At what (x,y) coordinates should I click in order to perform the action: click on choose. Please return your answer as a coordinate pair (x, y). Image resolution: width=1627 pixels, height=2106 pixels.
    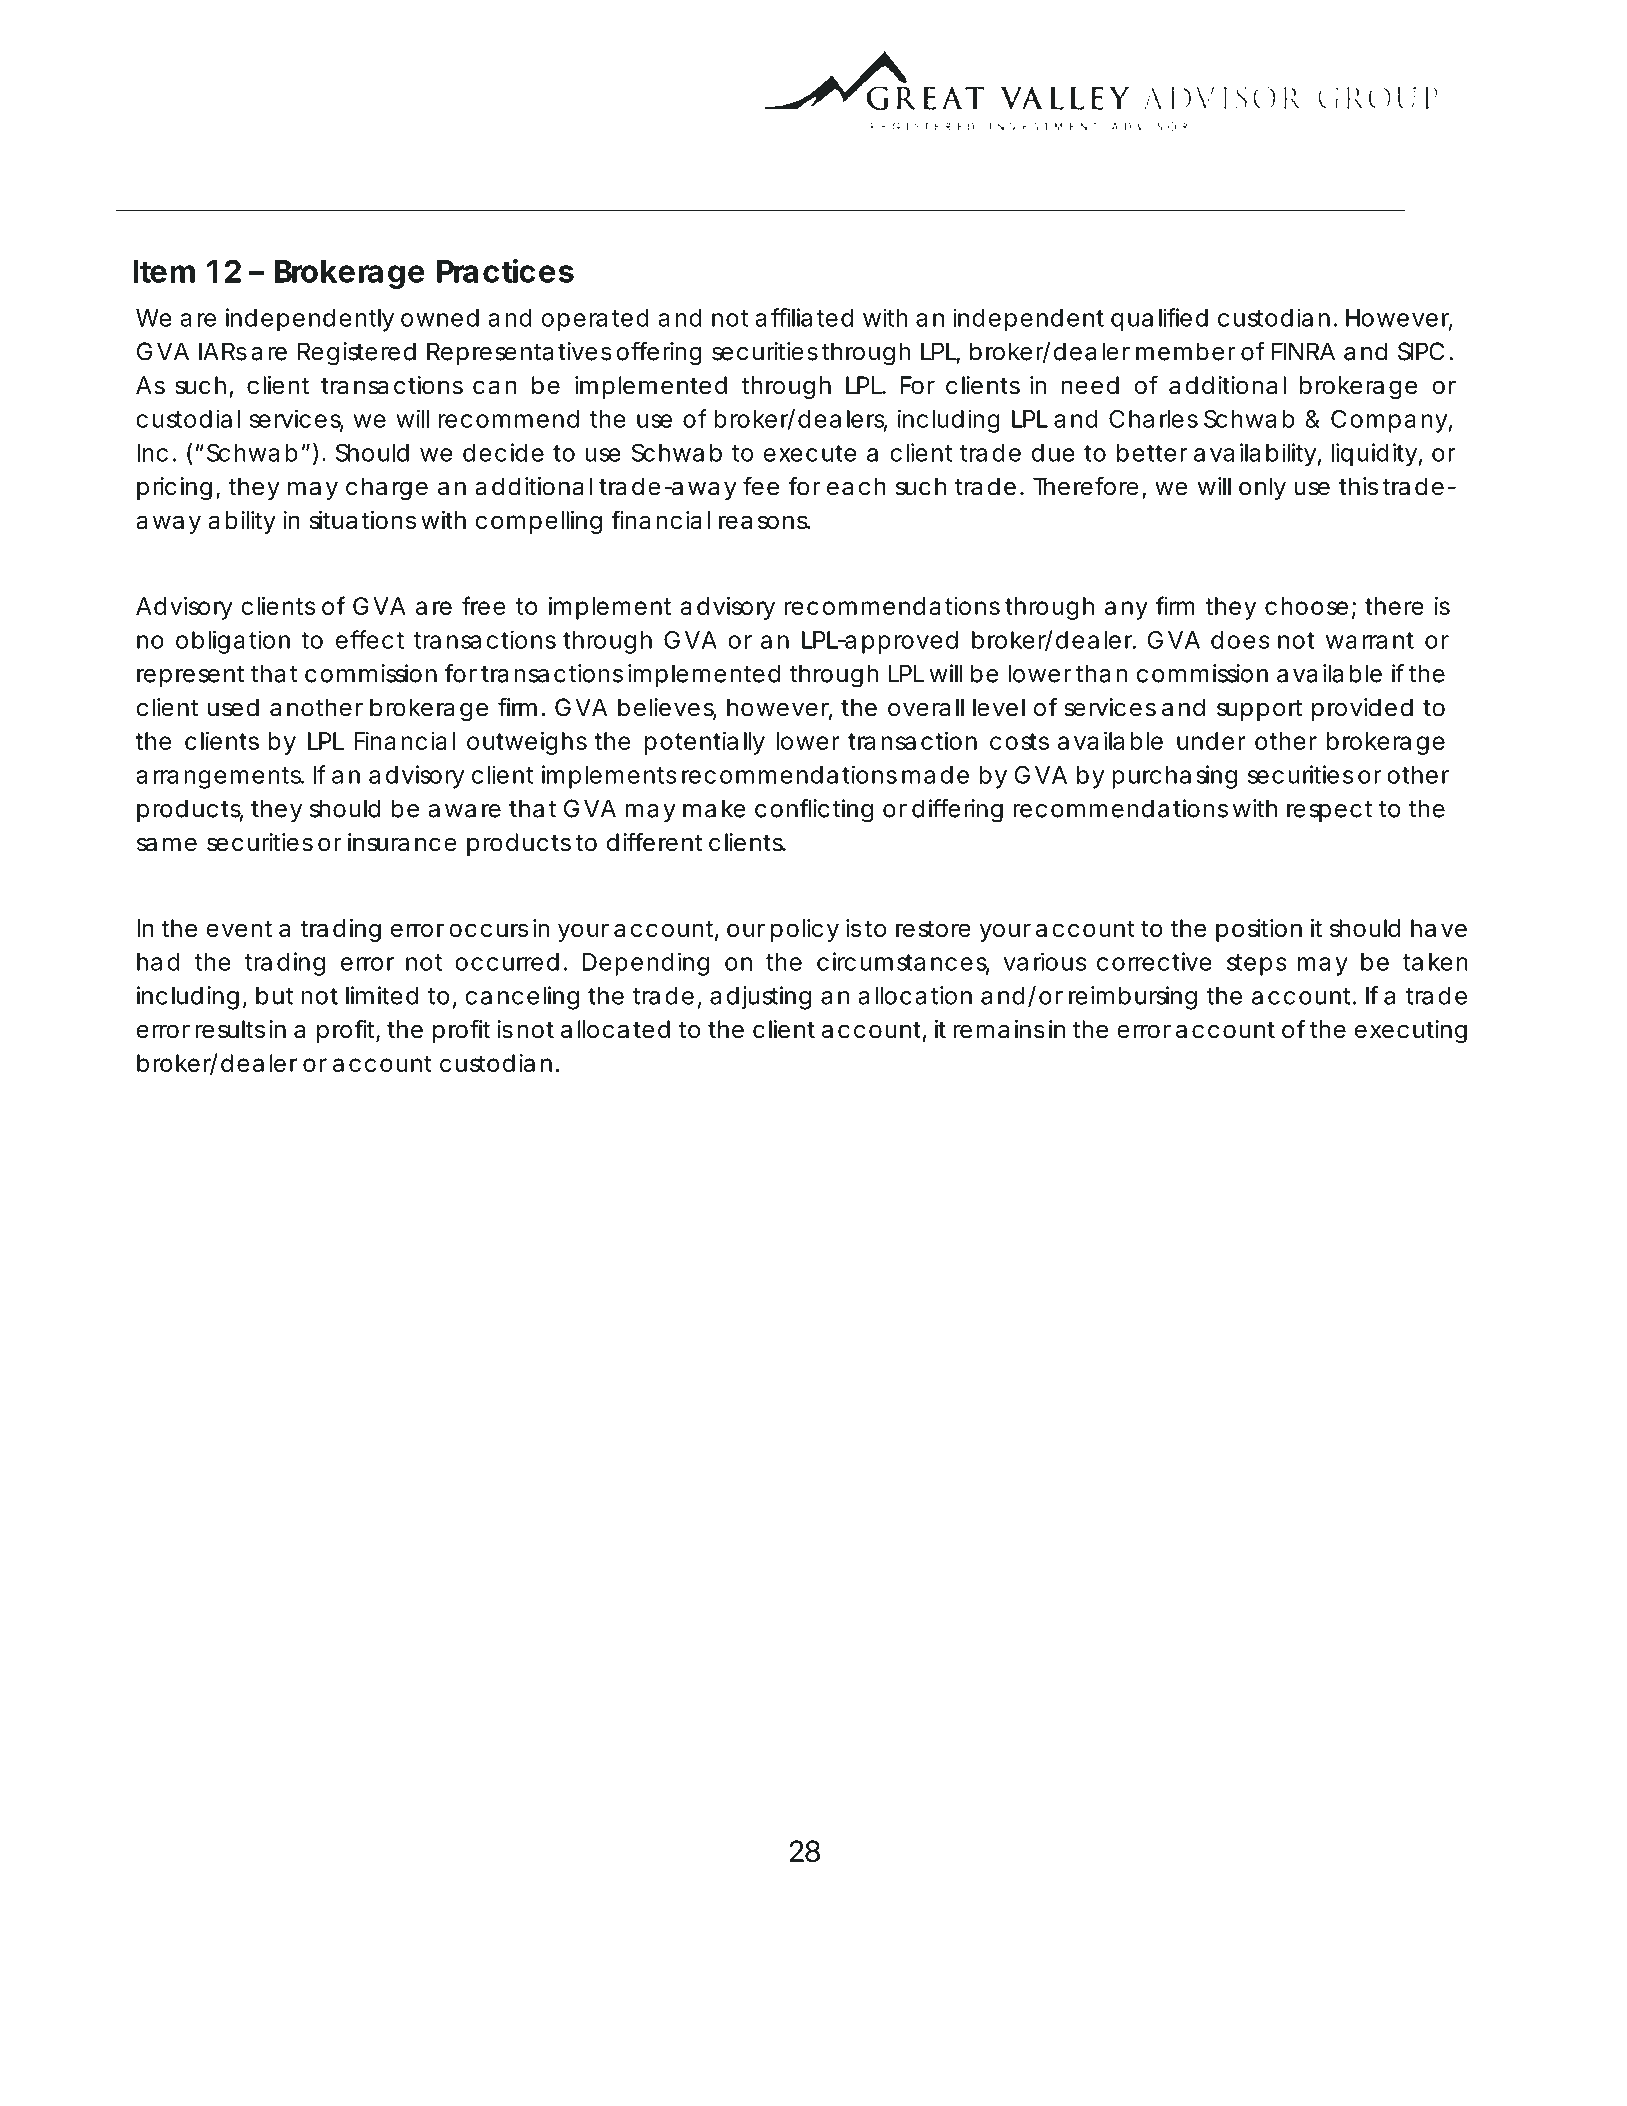
    Looking at the image, I should click on (1306, 606).
